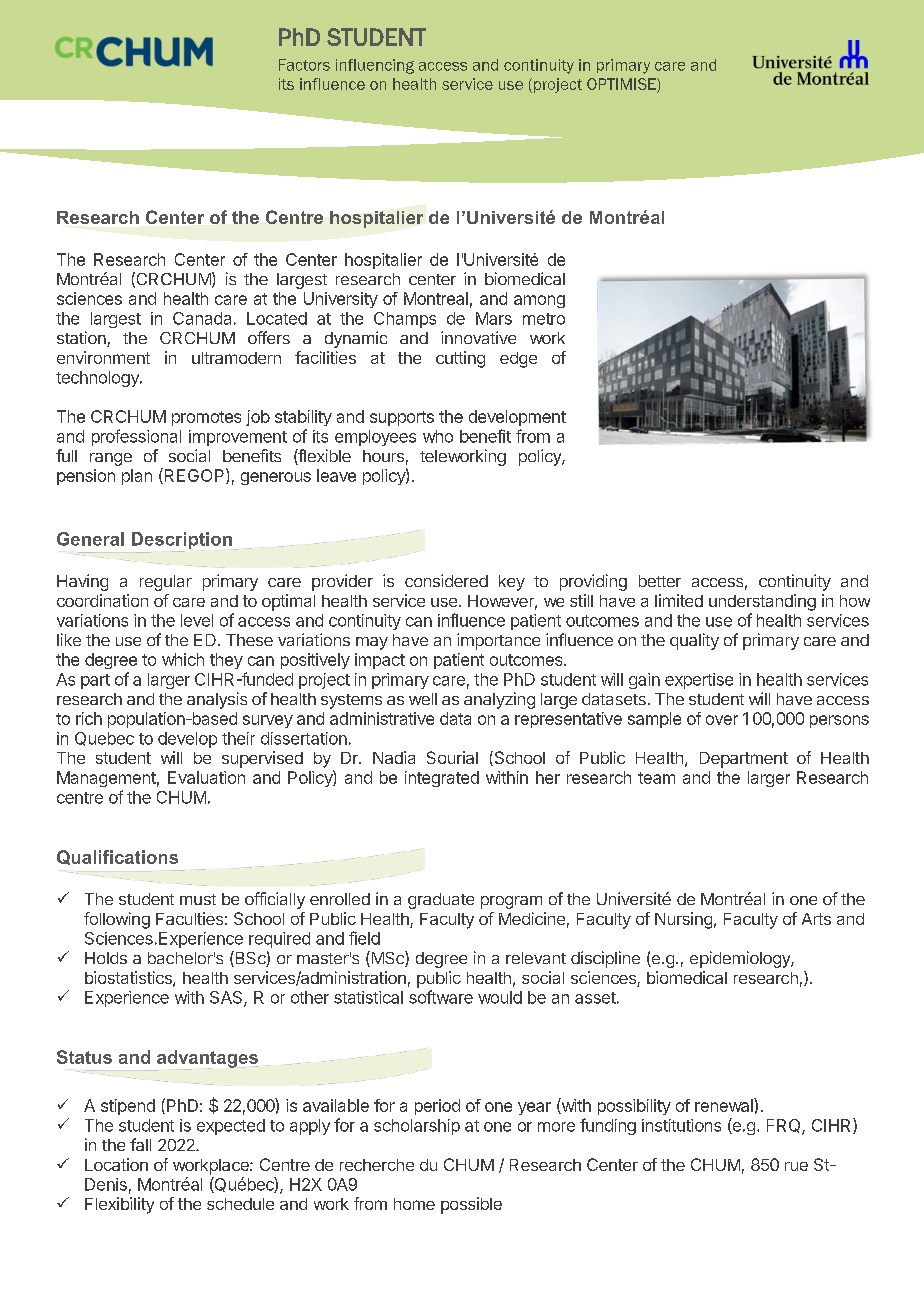  What do you see at coordinates (136, 437) in the screenshot?
I see `professional` at bounding box center [136, 437].
